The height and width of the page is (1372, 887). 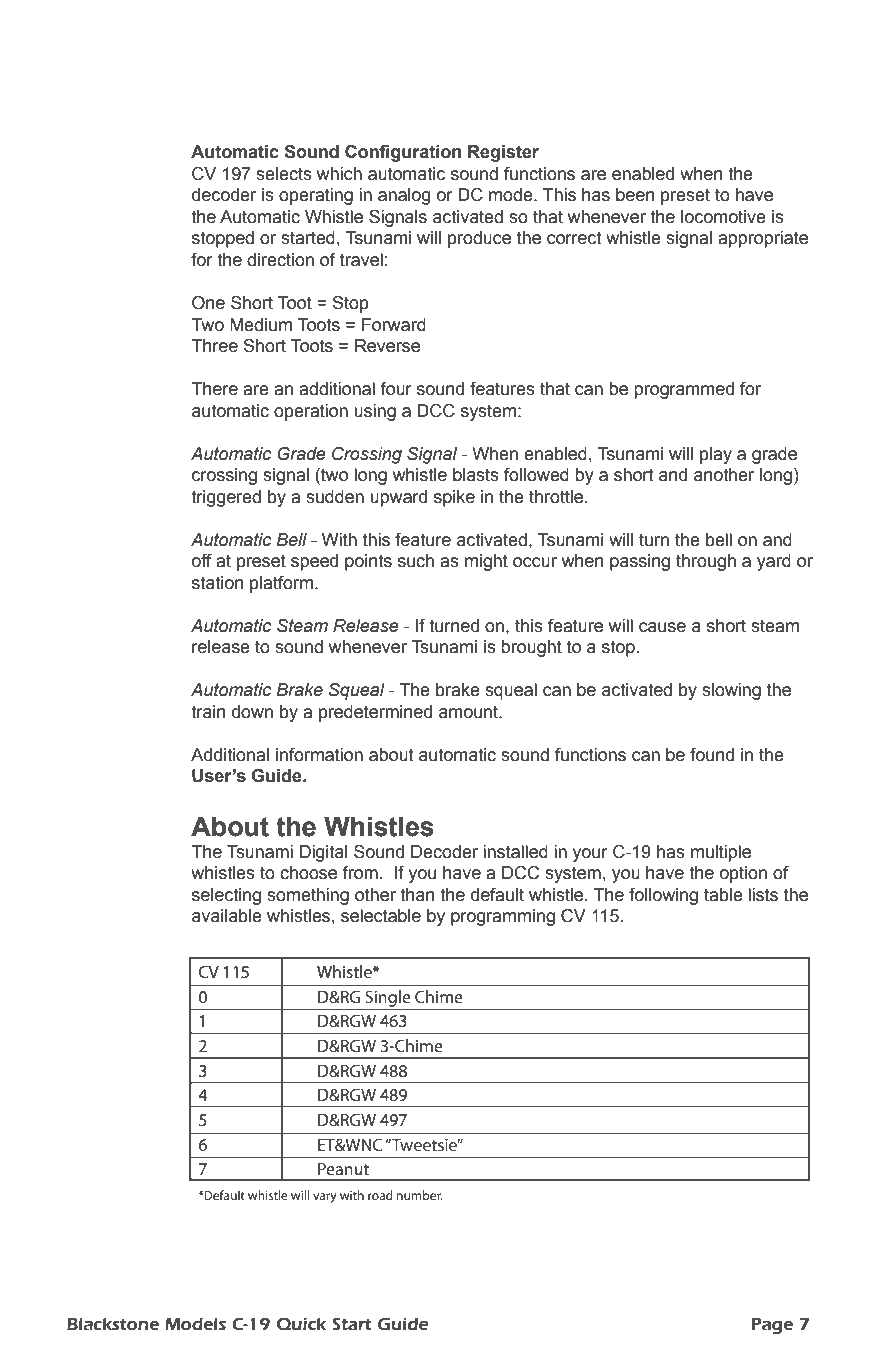 What do you see at coordinates (417, 895) in the page?
I see `than` at bounding box center [417, 895].
